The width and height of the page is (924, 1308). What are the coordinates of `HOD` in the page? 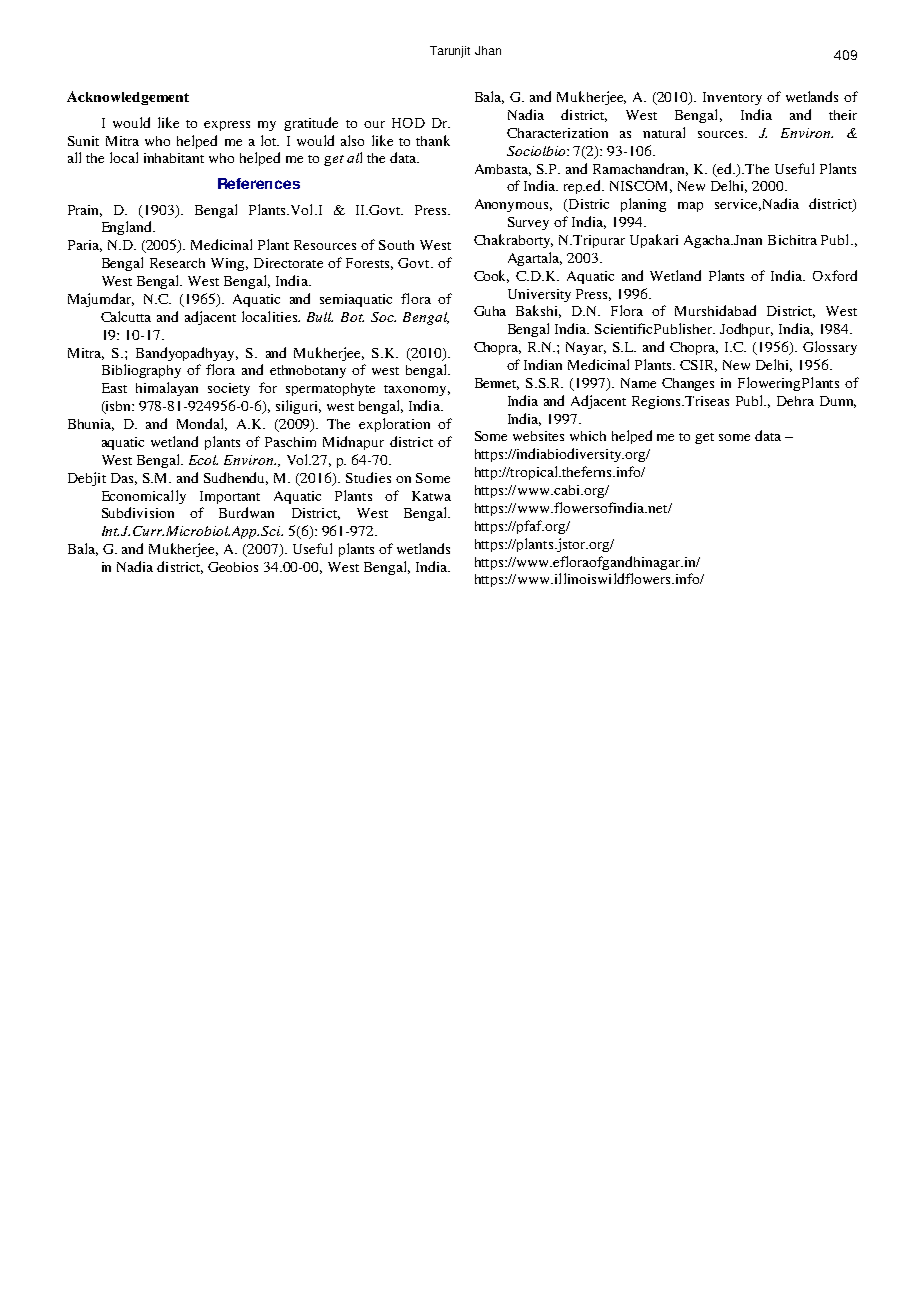 It's located at (408, 123).
